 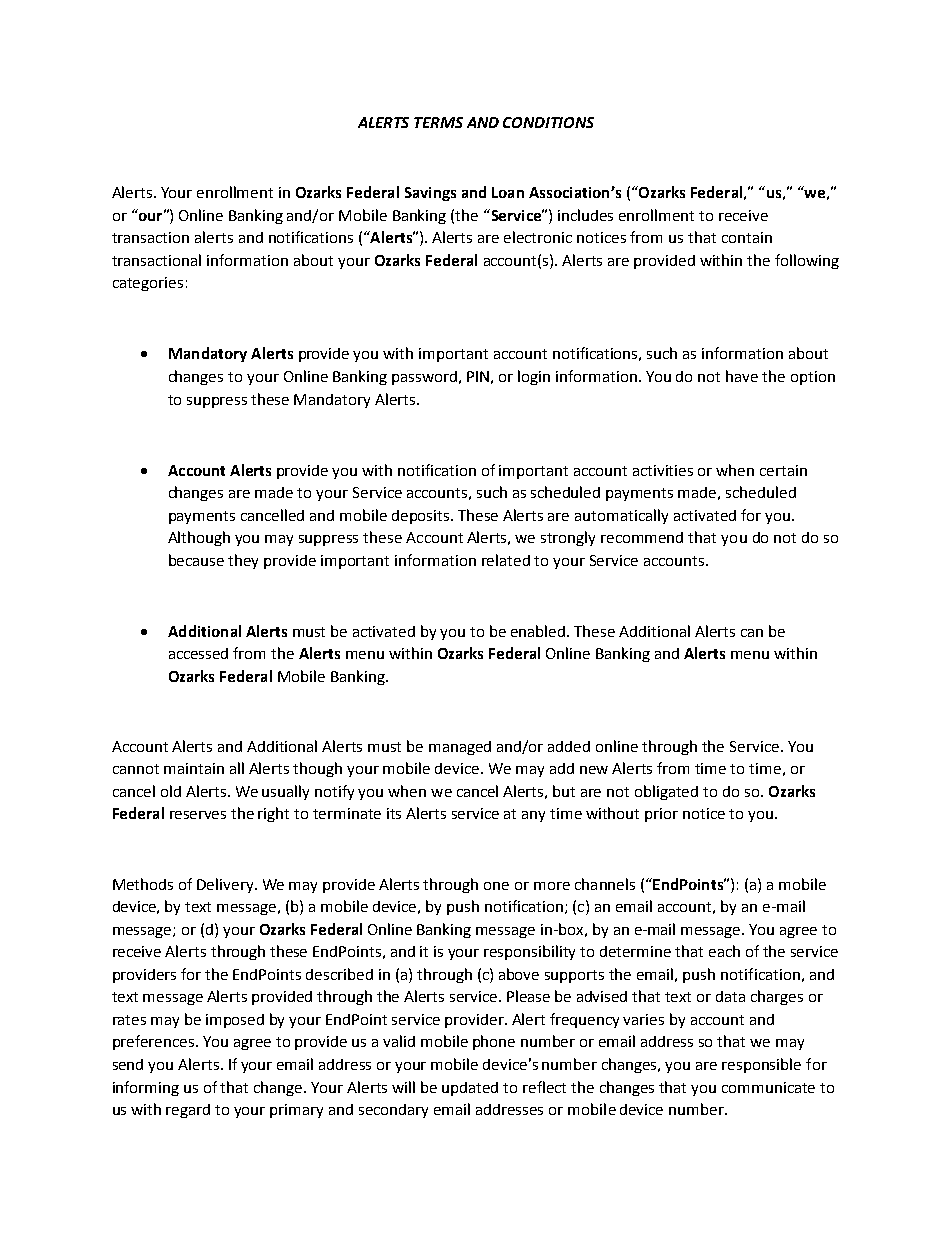 What do you see at coordinates (198, 653) in the screenshot?
I see `accessed` at bounding box center [198, 653].
